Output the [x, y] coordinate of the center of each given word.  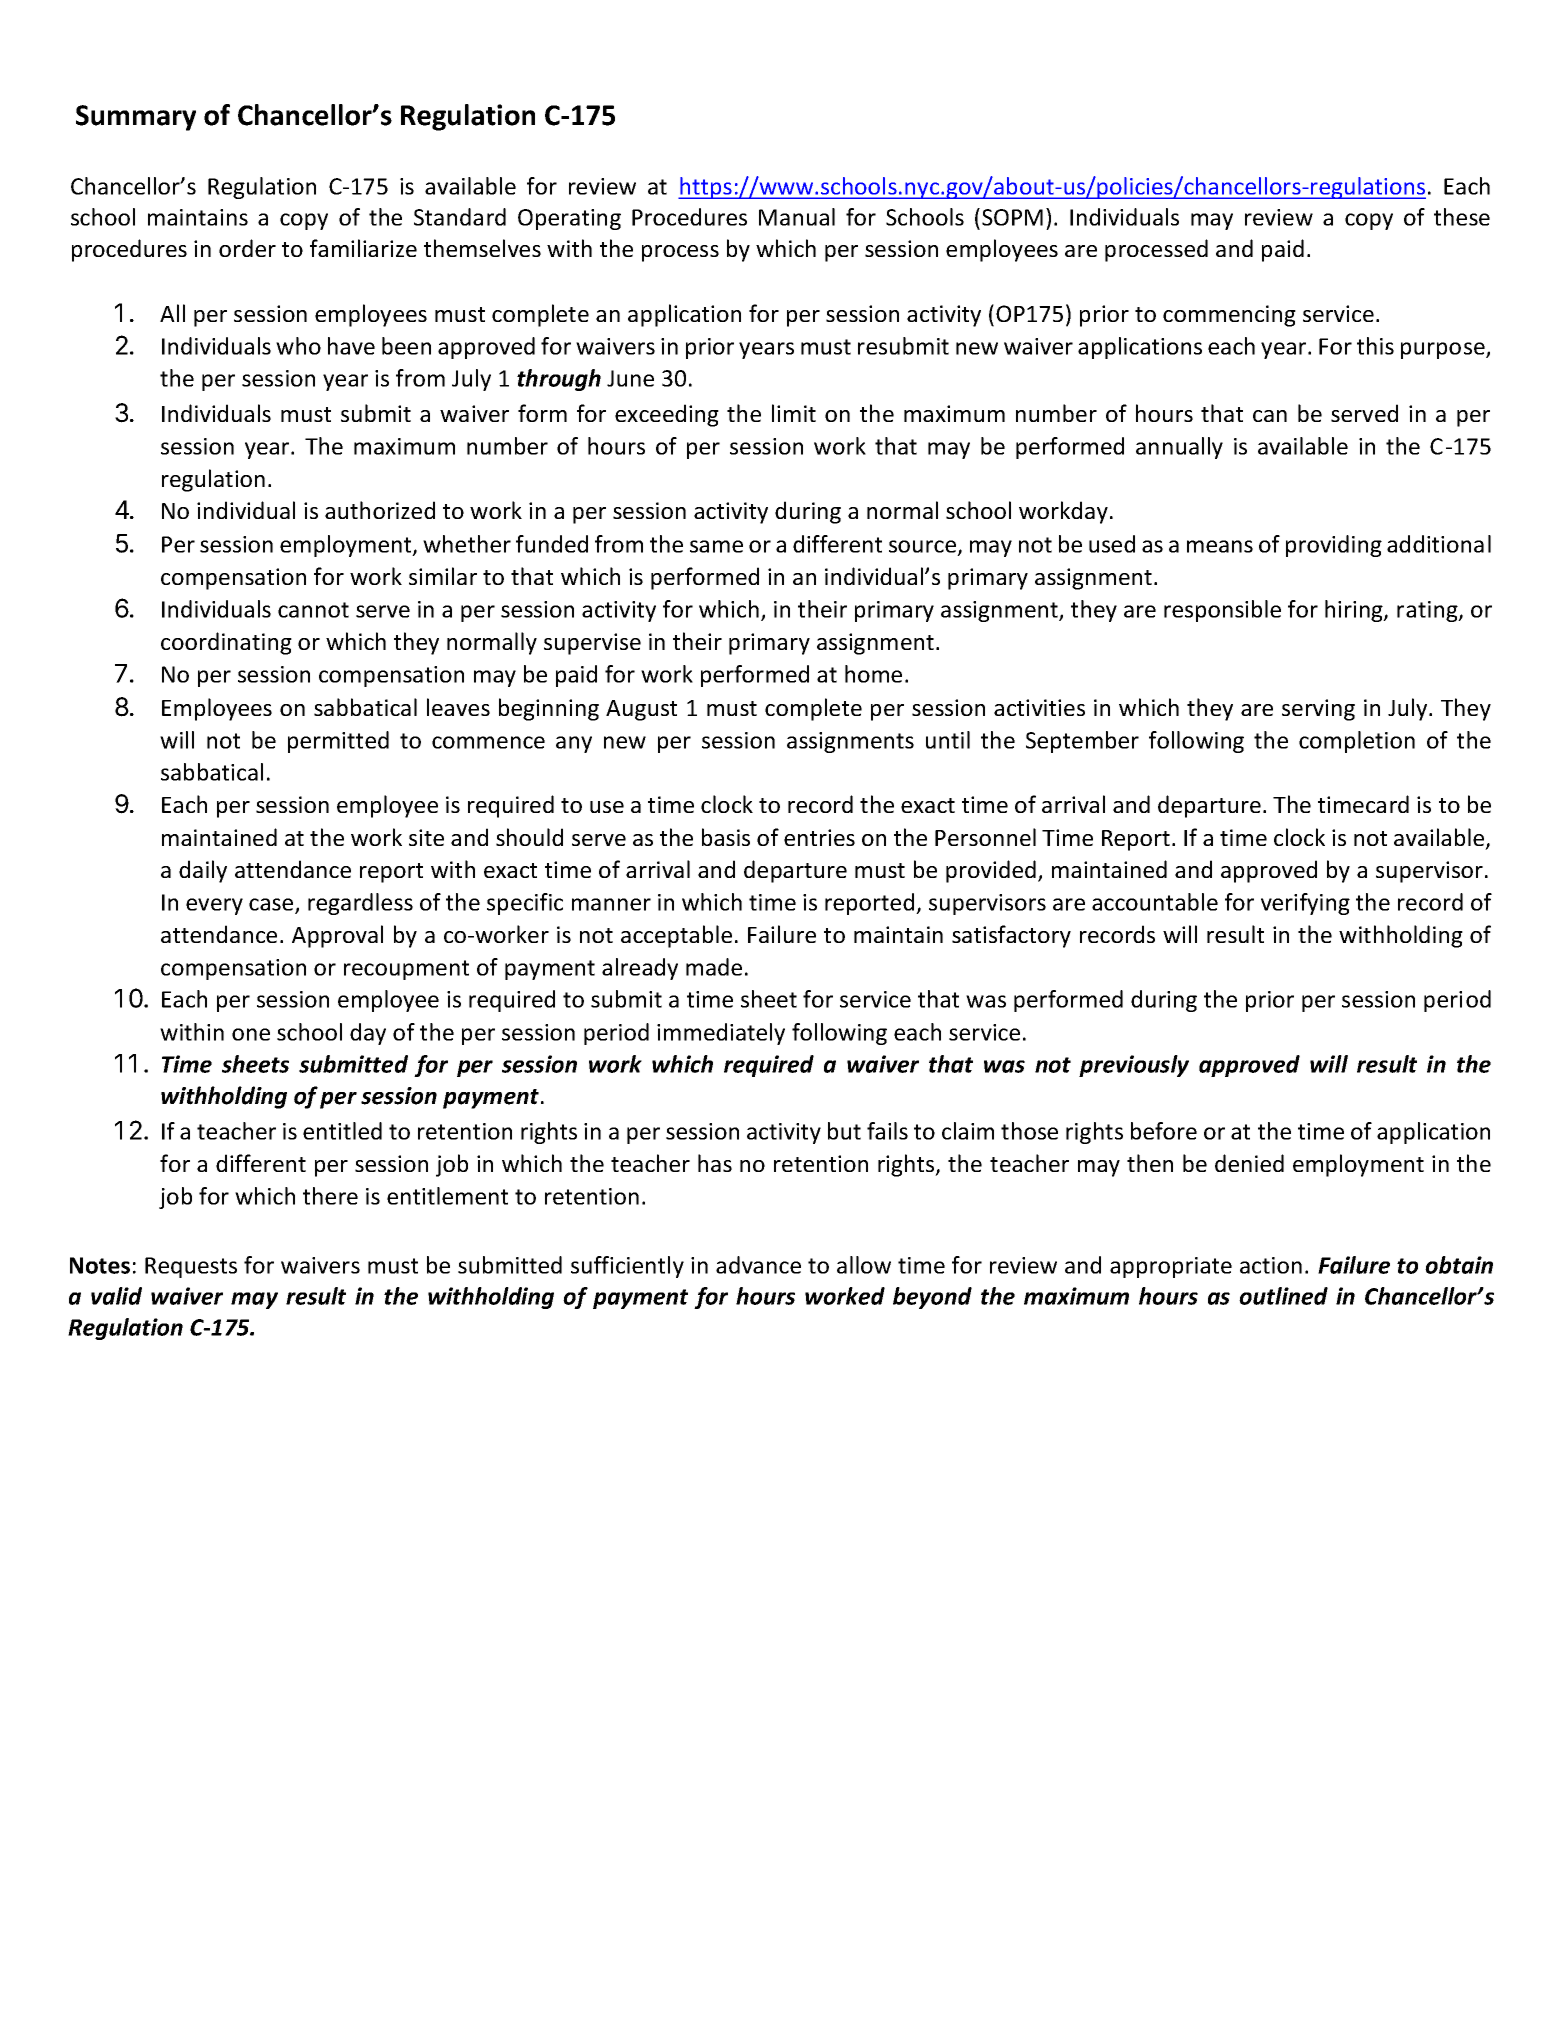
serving [1318, 710]
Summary [136, 118]
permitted [338, 742]
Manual [797, 217]
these [1462, 217]
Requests [191, 1267]
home [873, 674]
